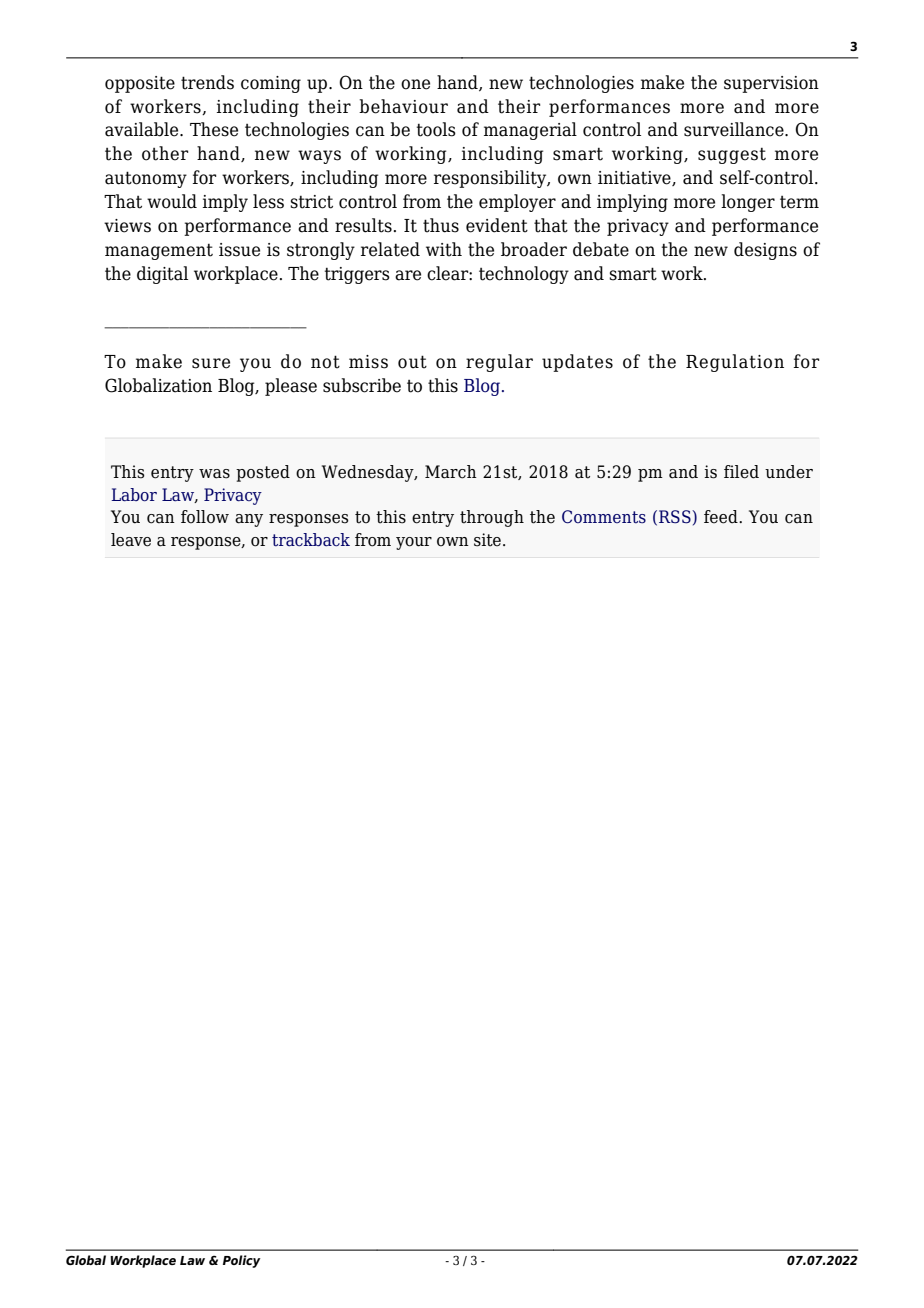  Describe the element at coordinates (436, 129) in the screenshot. I see `tools` at that location.
